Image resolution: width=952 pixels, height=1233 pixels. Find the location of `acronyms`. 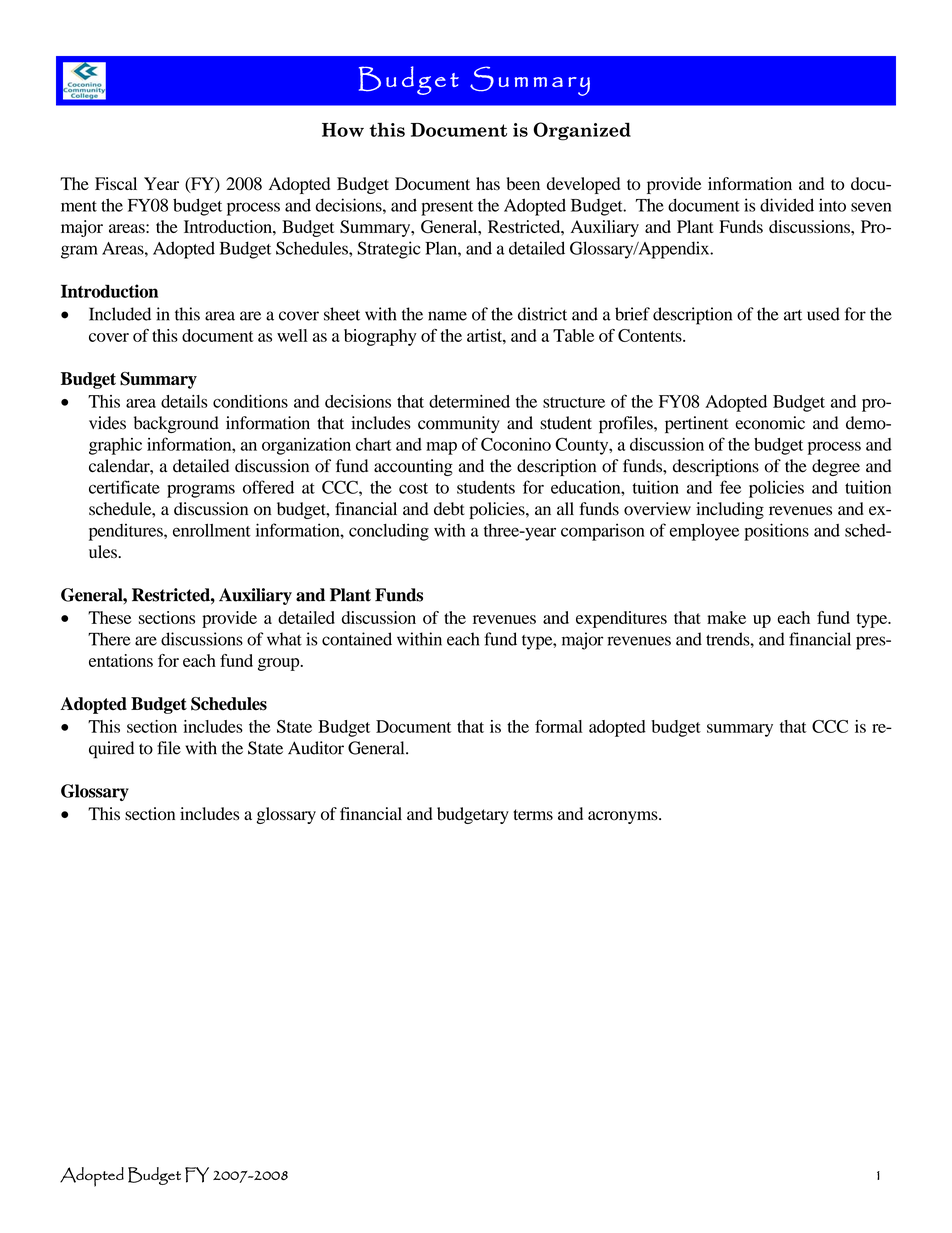

acronyms is located at coordinates (624, 817).
